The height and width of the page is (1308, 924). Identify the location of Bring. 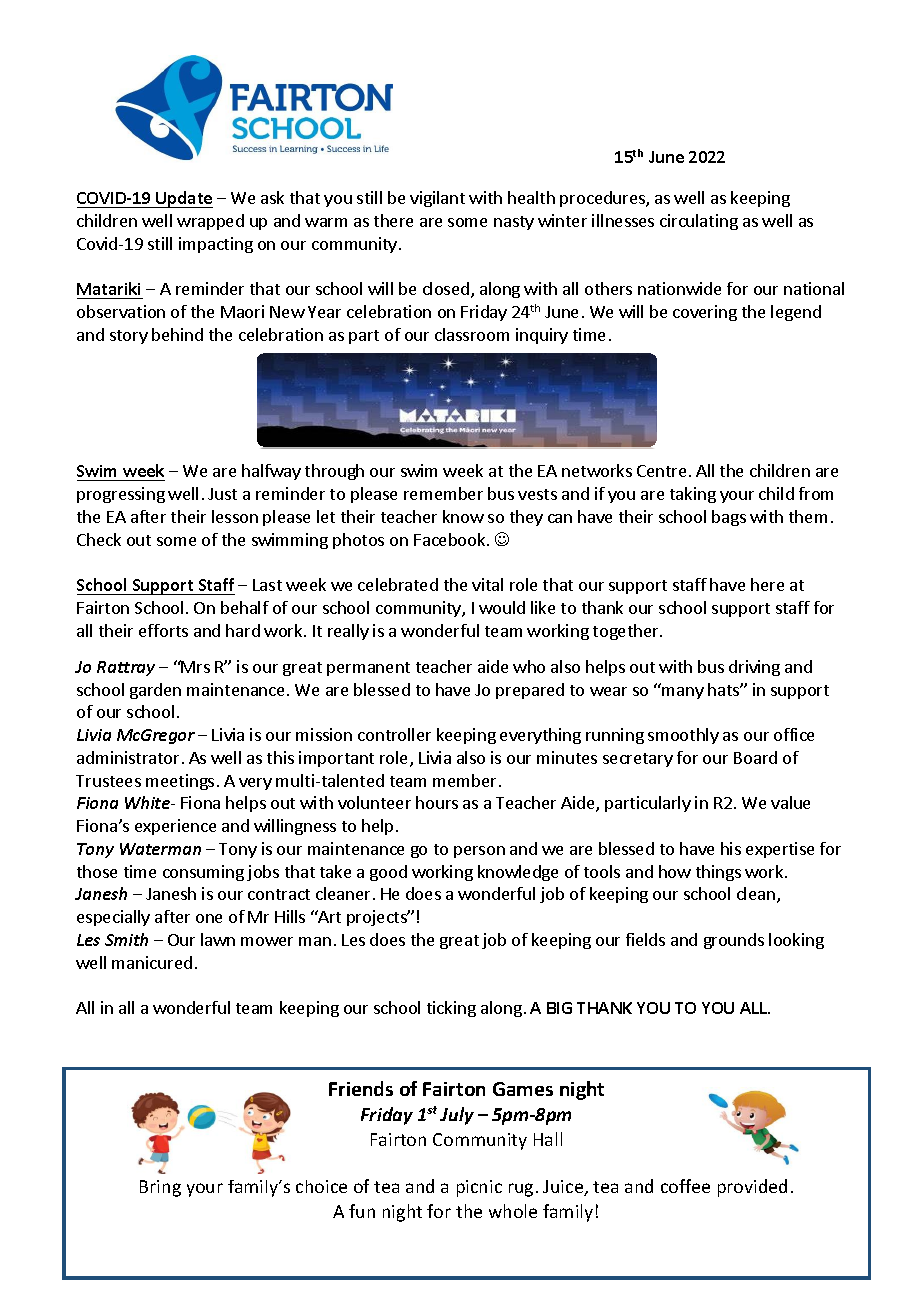
(160, 1188).
